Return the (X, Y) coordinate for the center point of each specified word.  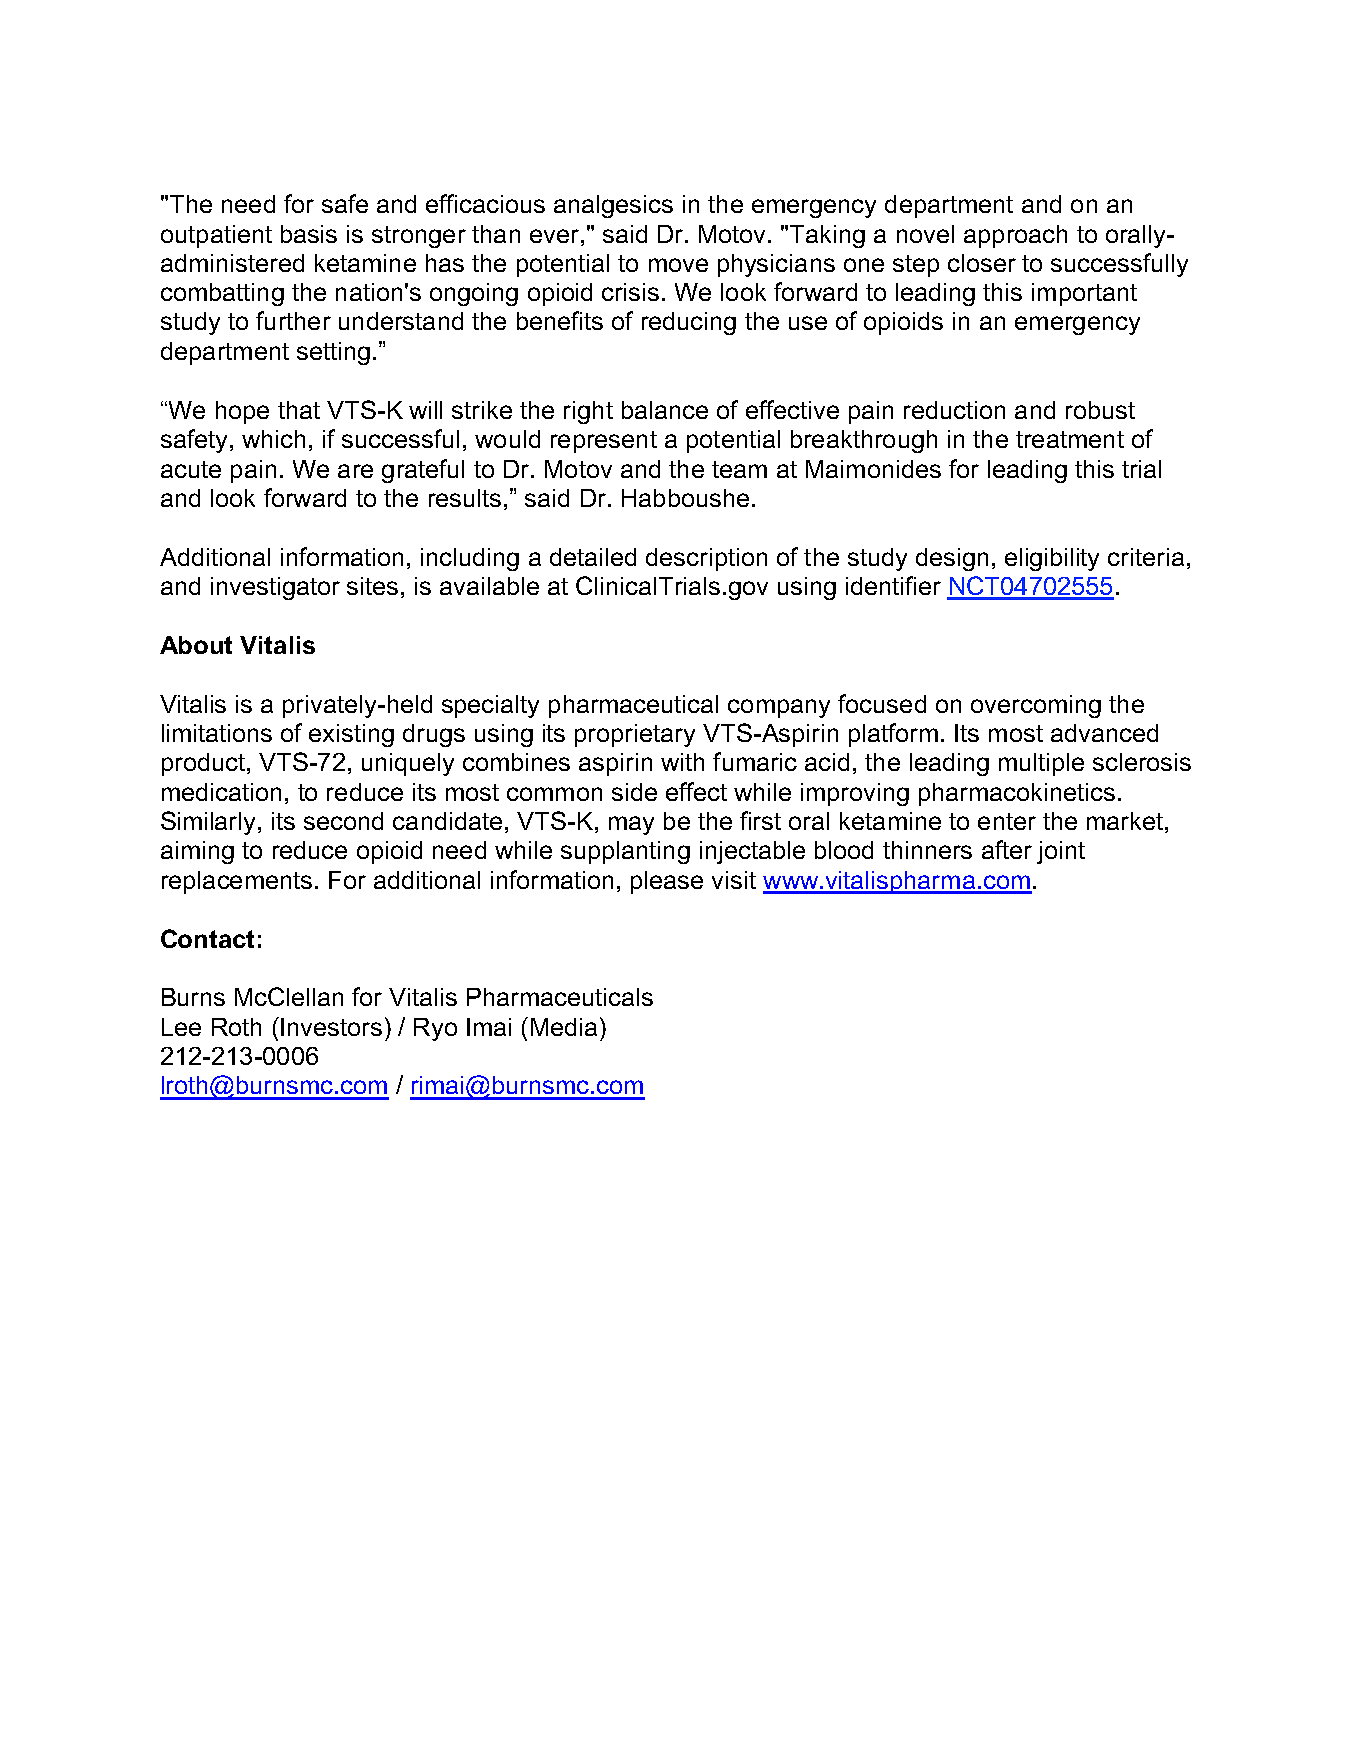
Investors (331, 1027)
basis (309, 234)
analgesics (613, 206)
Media (564, 1027)
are (355, 471)
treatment (1070, 439)
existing (351, 735)
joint (1061, 852)
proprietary (635, 735)
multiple (1041, 764)
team (739, 469)
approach (1015, 236)
